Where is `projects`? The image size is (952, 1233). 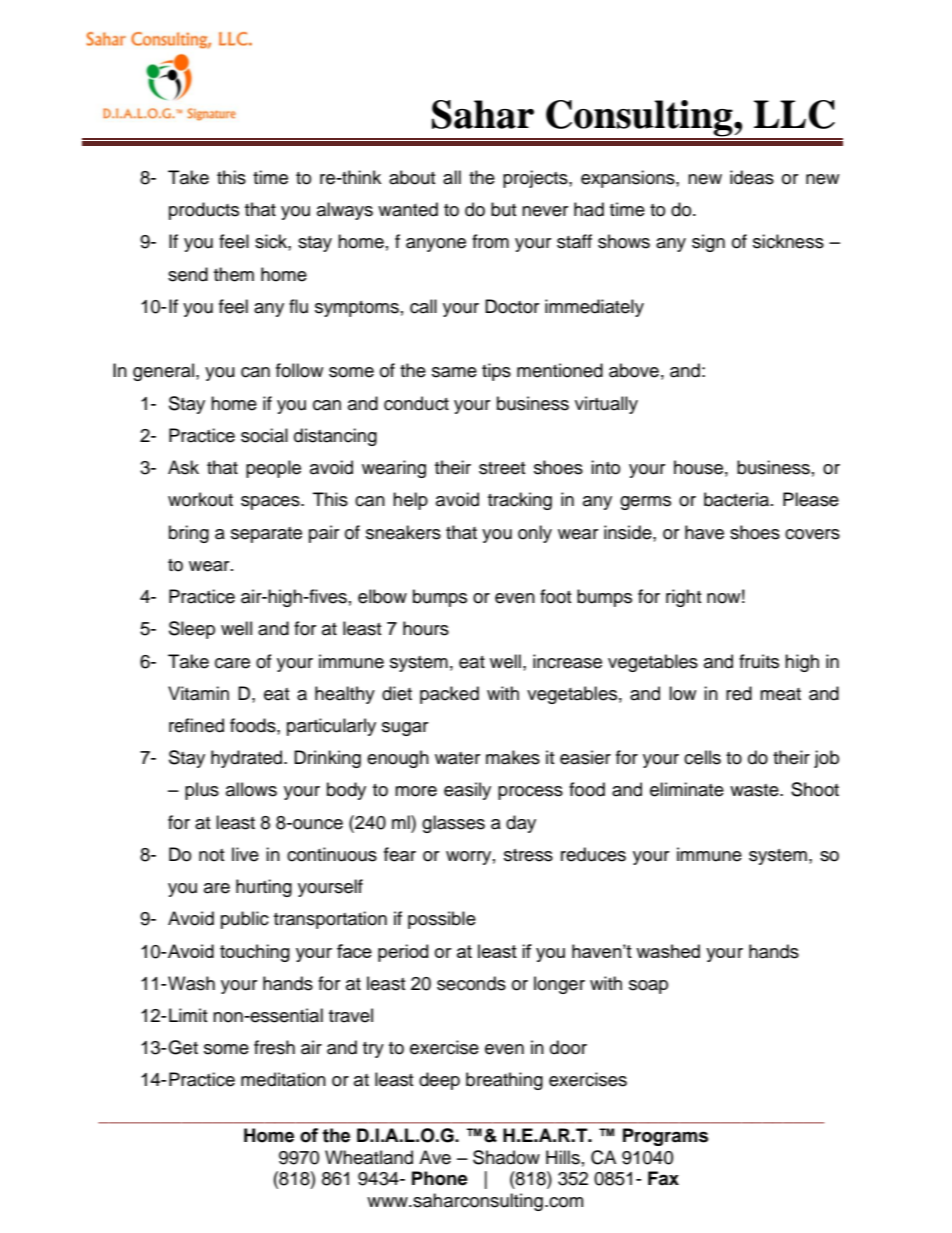 projects is located at coordinates (536, 179).
